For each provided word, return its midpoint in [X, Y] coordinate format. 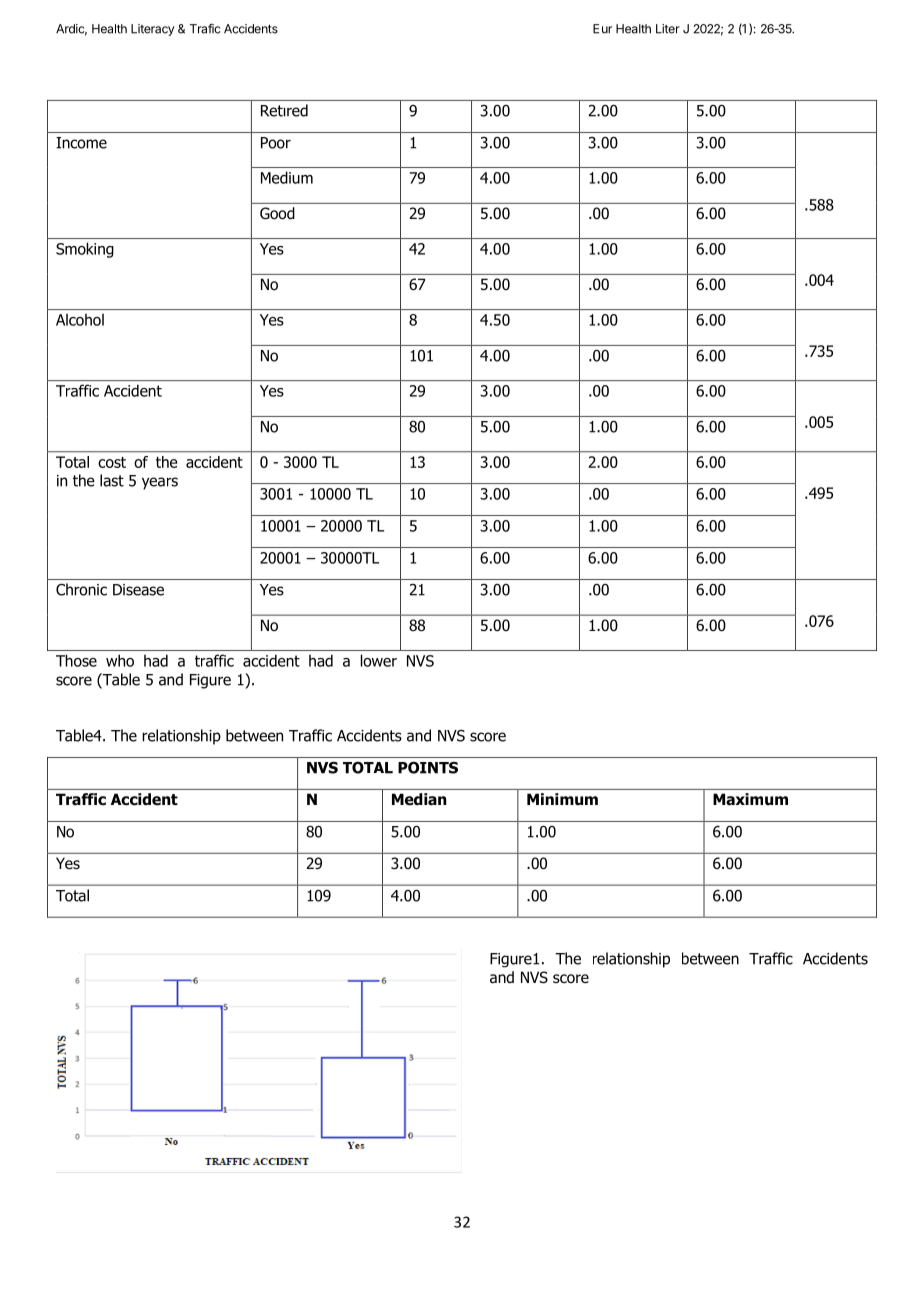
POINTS [428, 767]
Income [81, 143]
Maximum [750, 799]
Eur [602, 29]
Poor [276, 143]
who [120, 660]
